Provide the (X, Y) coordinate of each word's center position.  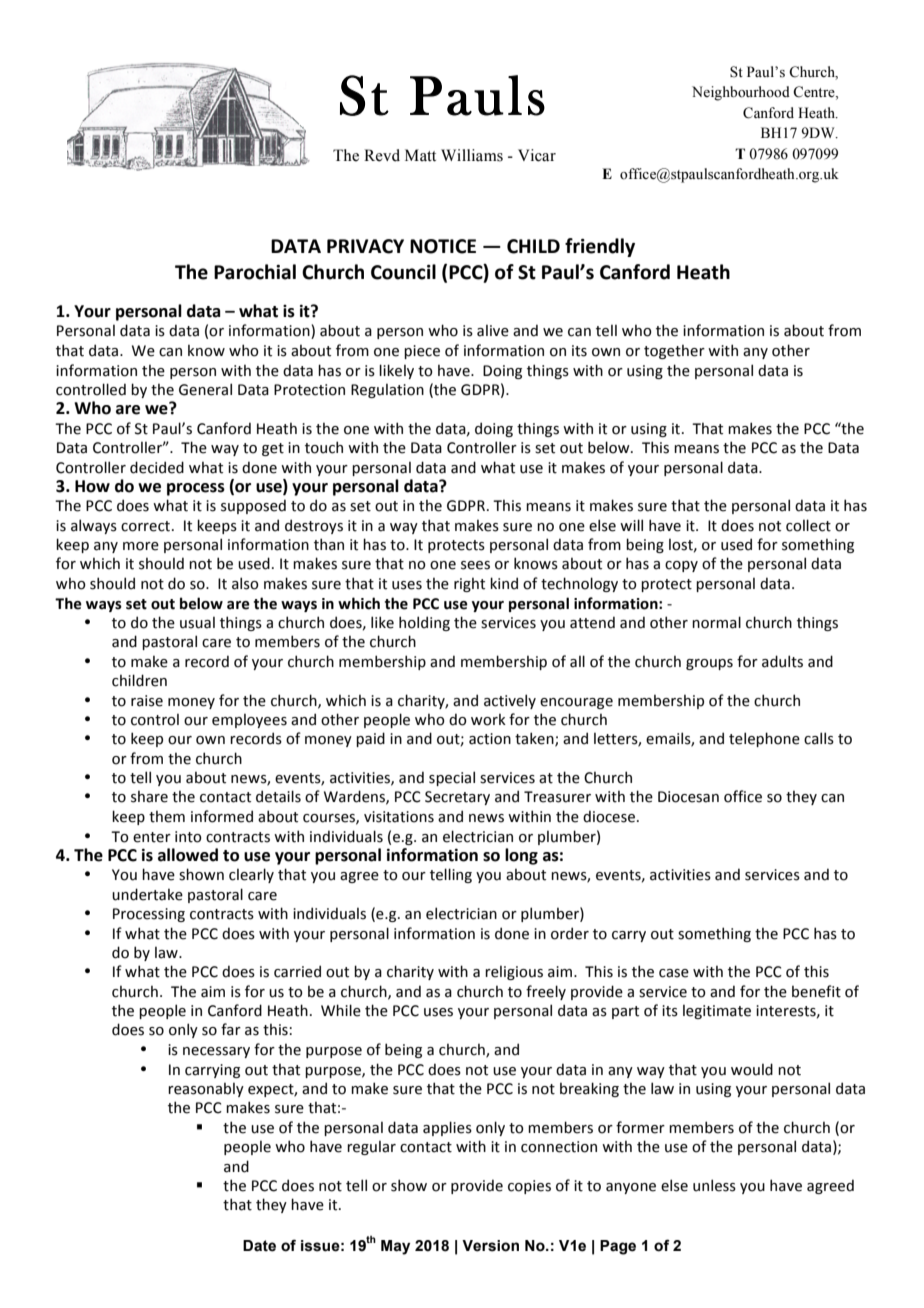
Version (490, 1246)
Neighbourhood (741, 93)
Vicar (537, 155)
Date (259, 1246)
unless (714, 1185)
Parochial (255, 272)
